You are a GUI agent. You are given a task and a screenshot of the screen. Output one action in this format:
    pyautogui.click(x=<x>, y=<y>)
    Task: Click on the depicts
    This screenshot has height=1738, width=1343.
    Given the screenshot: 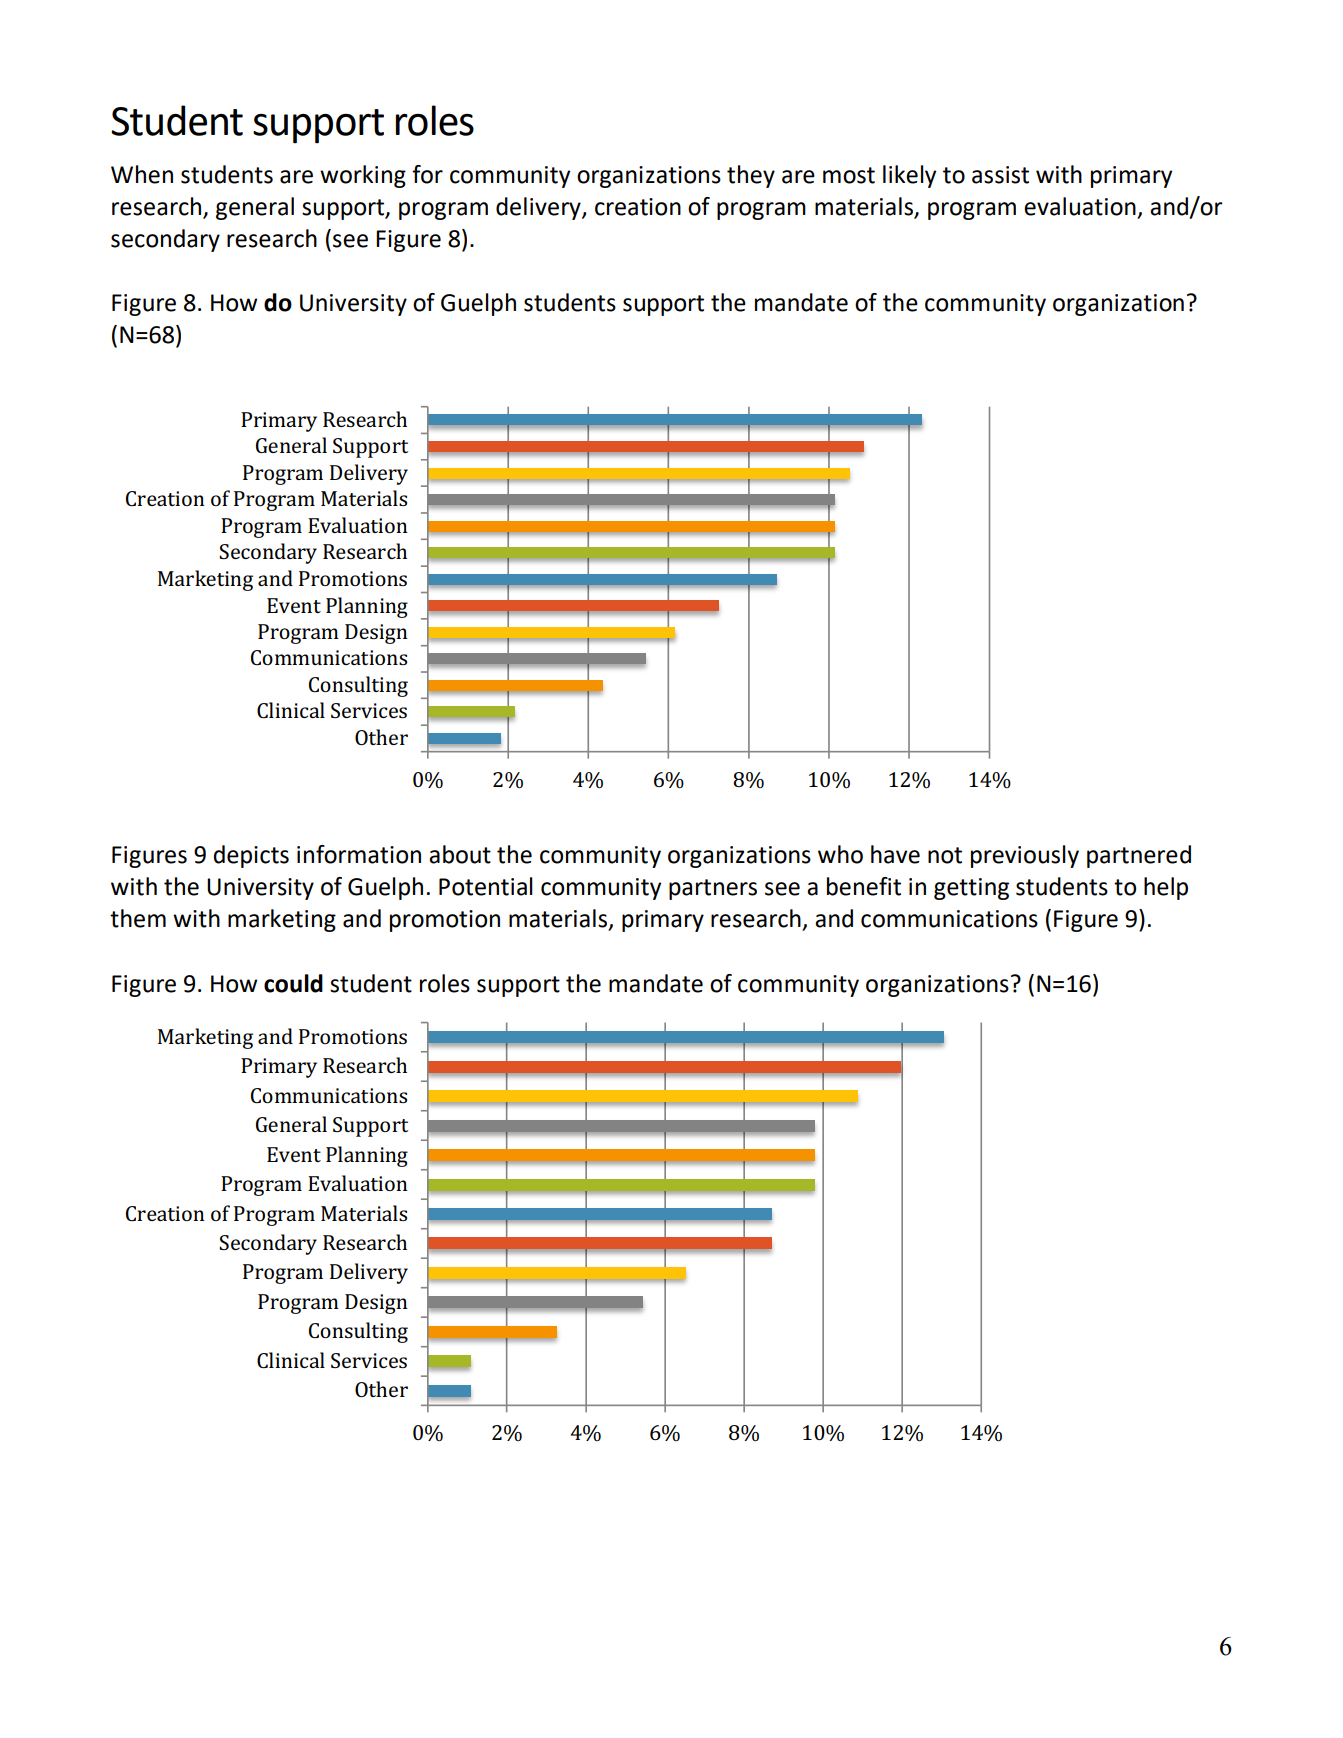 What is the action you would take?
    pyautogui.click(x=251, y=856)
